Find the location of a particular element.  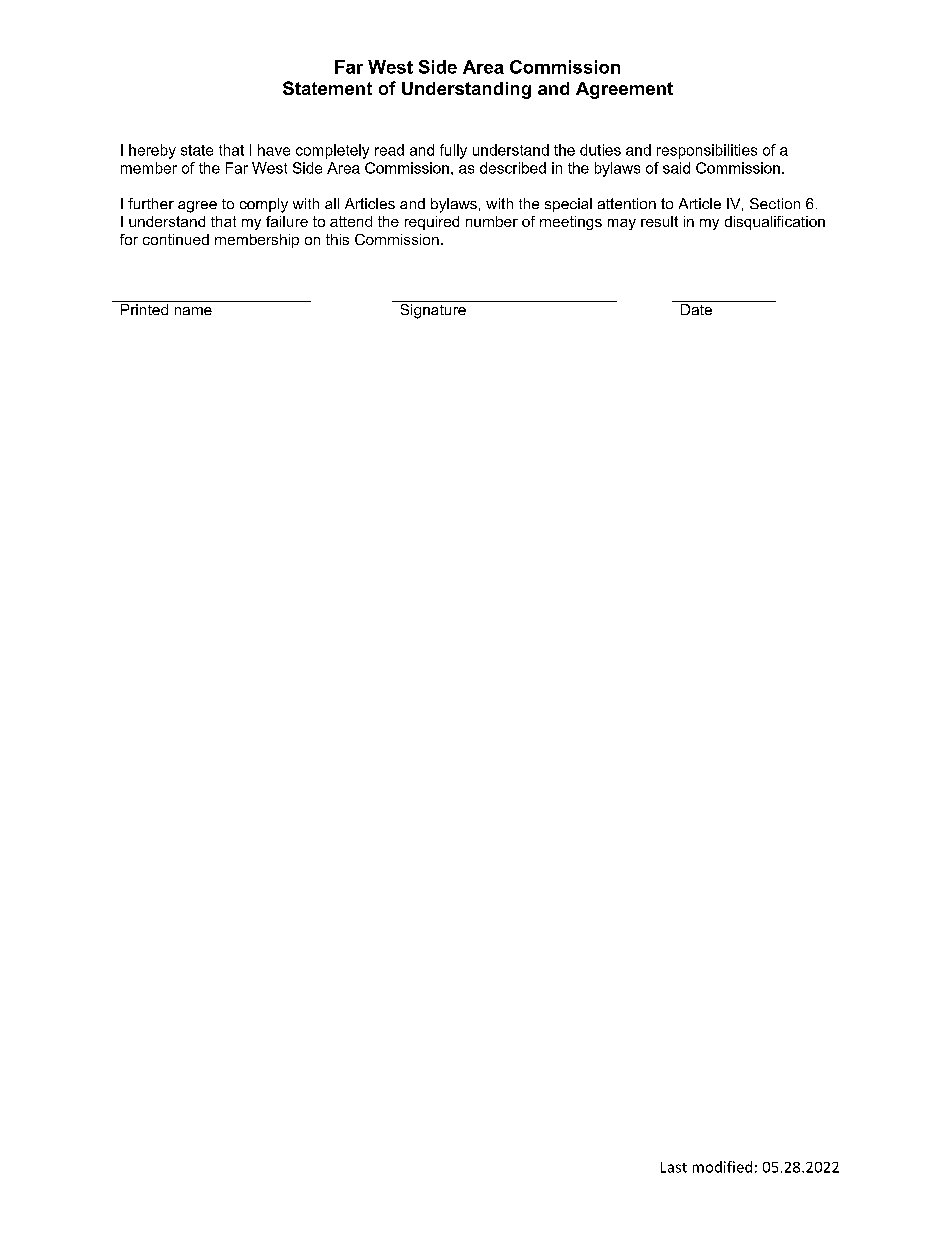

this is located at coordinates (337, 239).
